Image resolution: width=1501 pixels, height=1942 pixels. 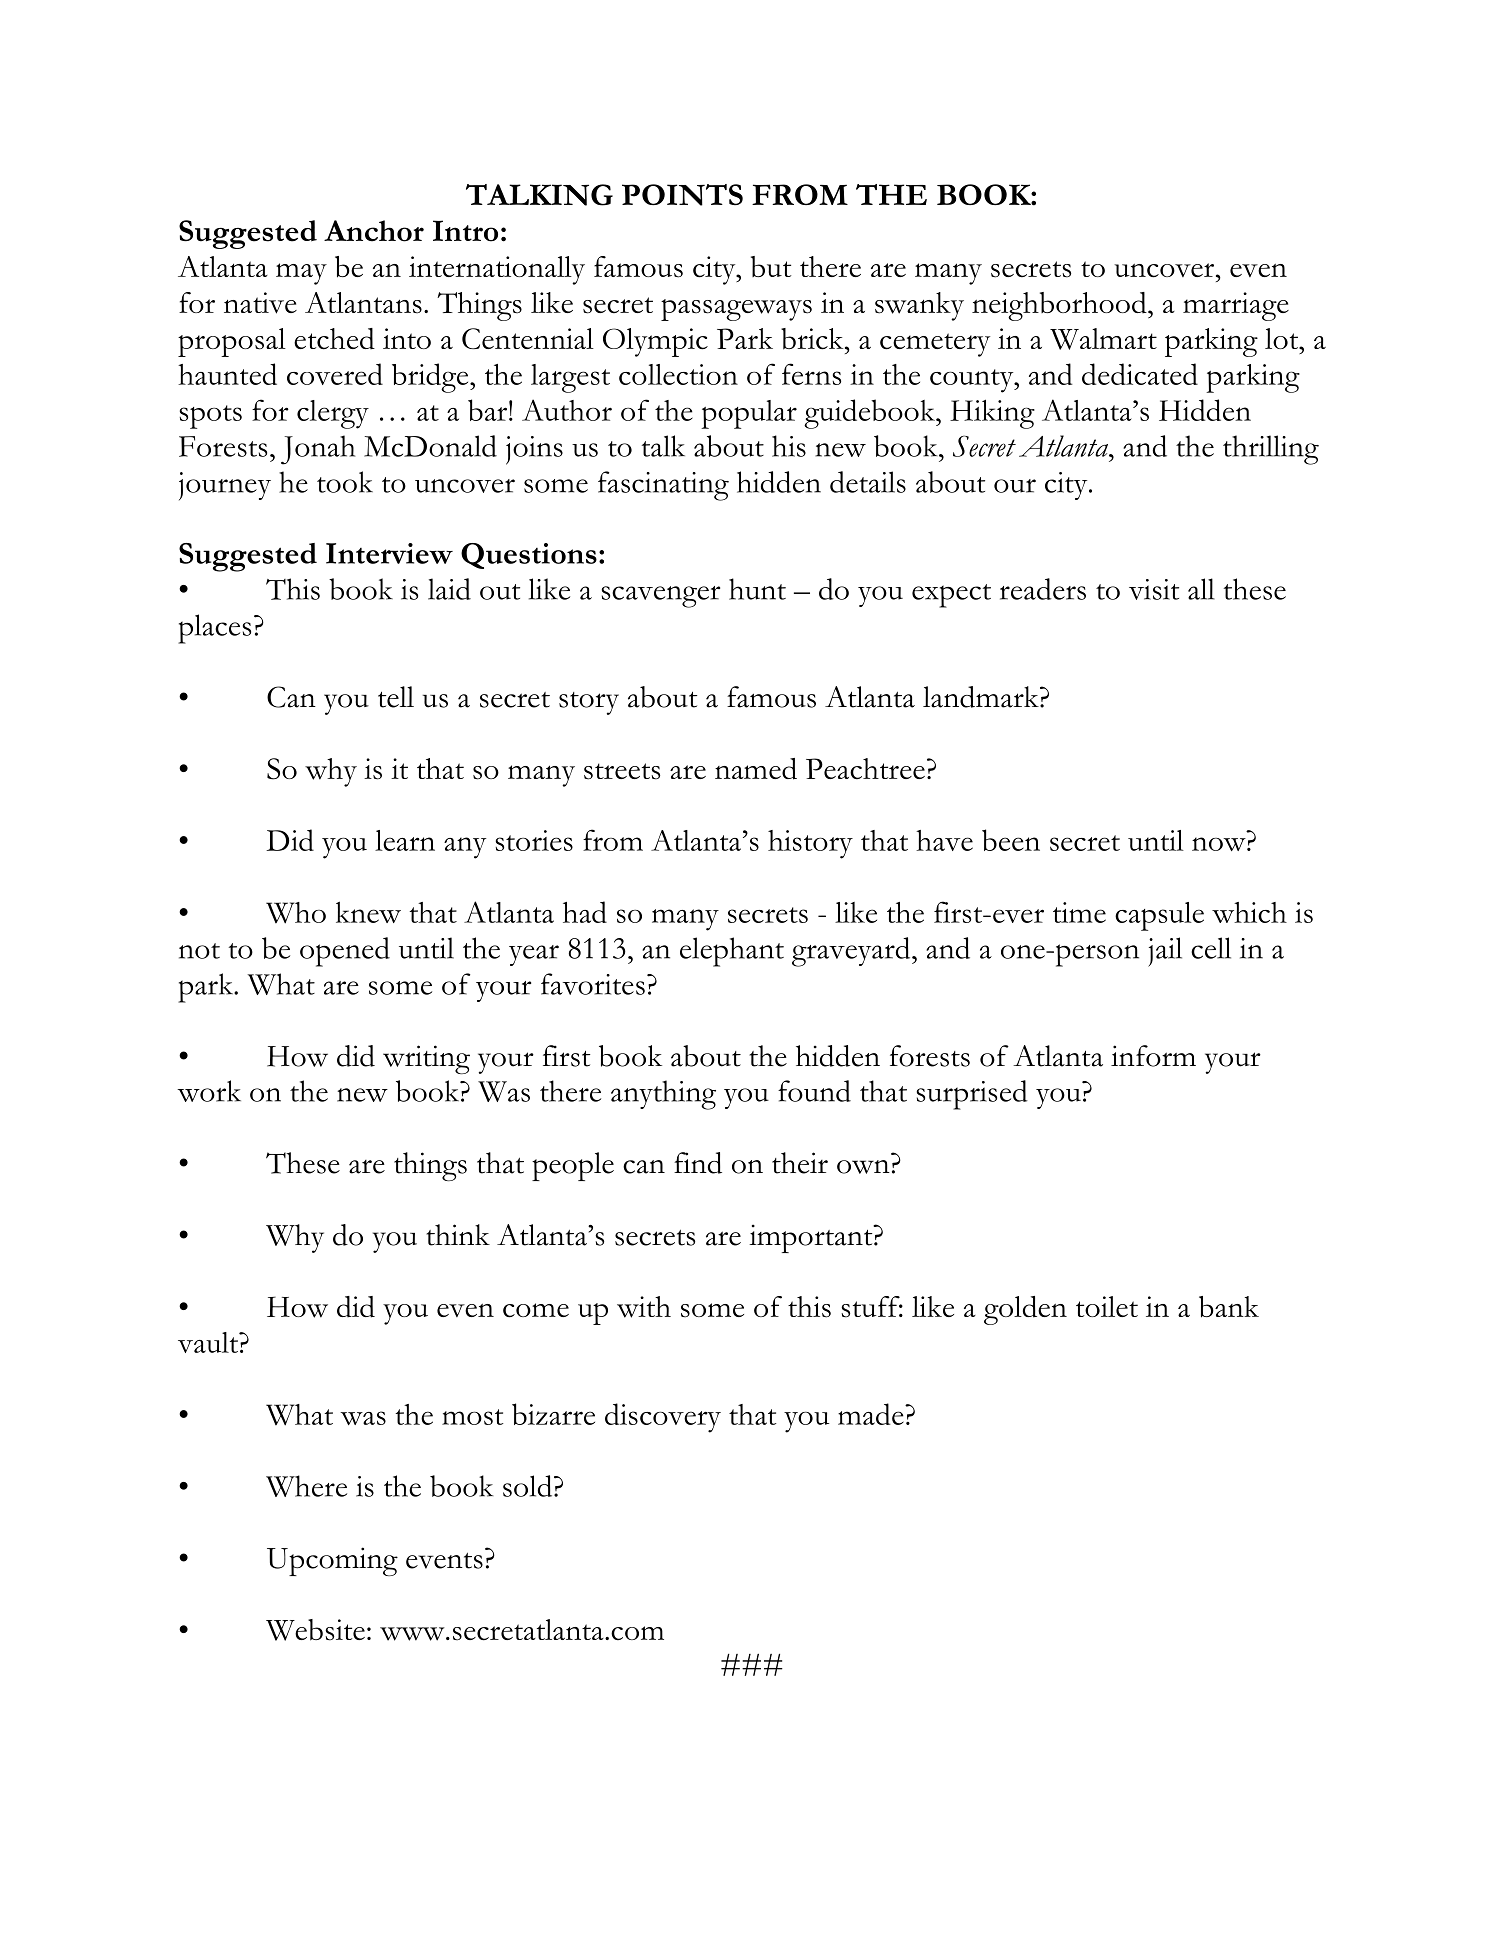 What do you see at coordinates (663, 1418) in the screenshot?
I see `discovery` at bounding box center [663, 1418].
